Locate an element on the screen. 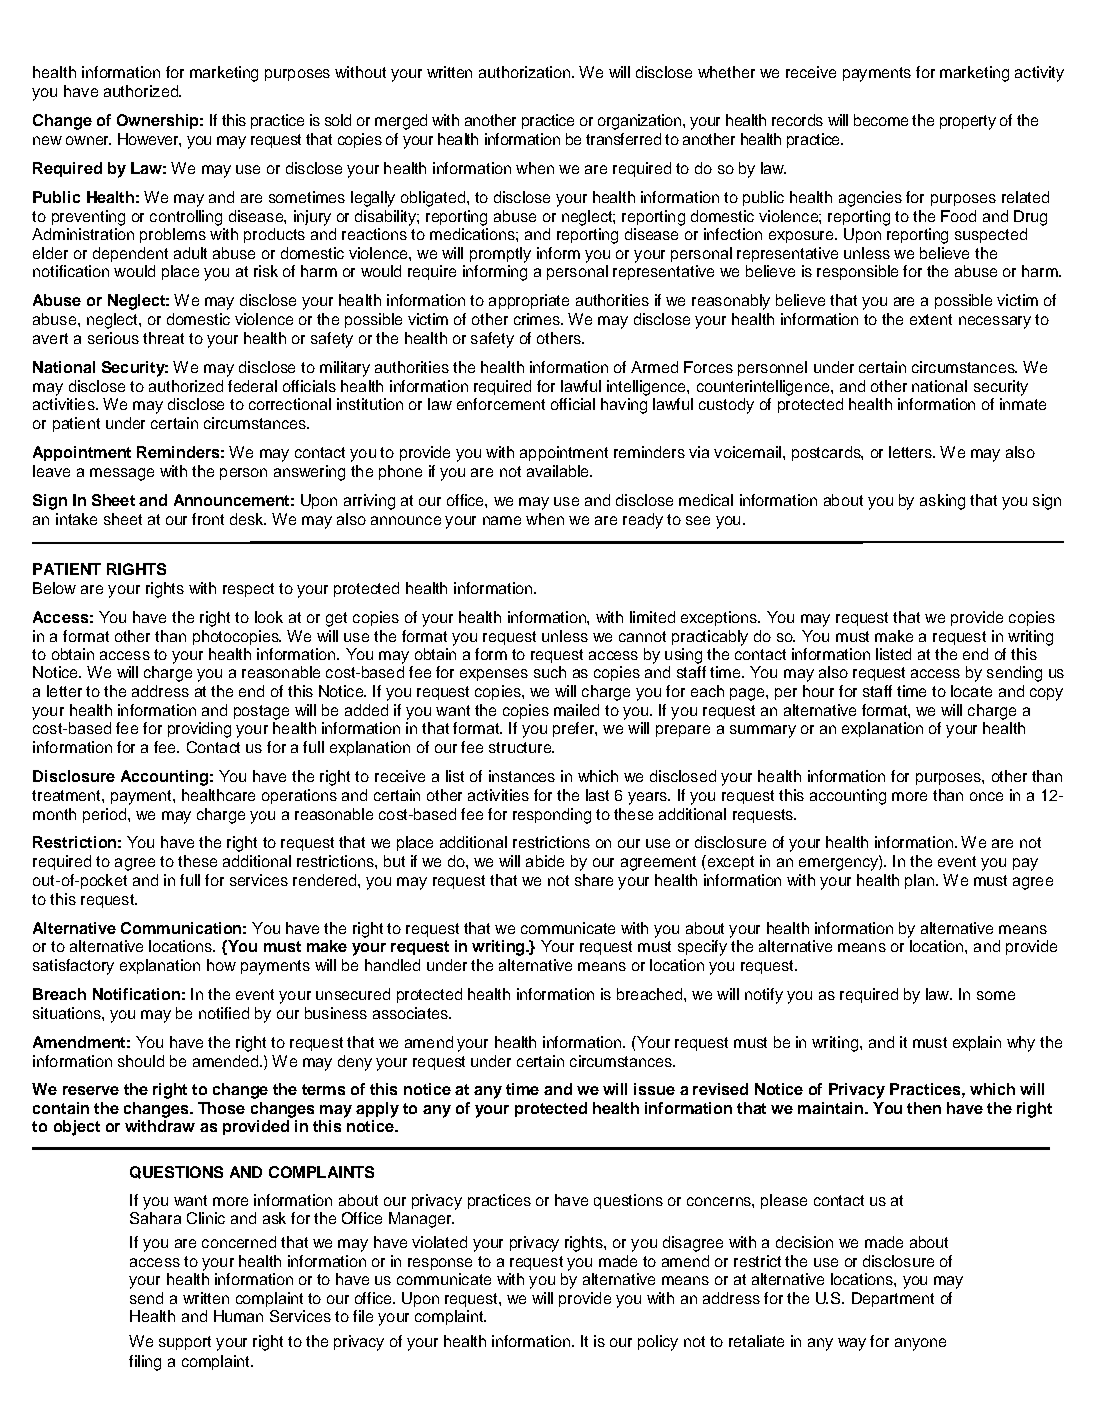 This screenshot has width=1097, height=1420. new is located at coordinates (47, 140).
